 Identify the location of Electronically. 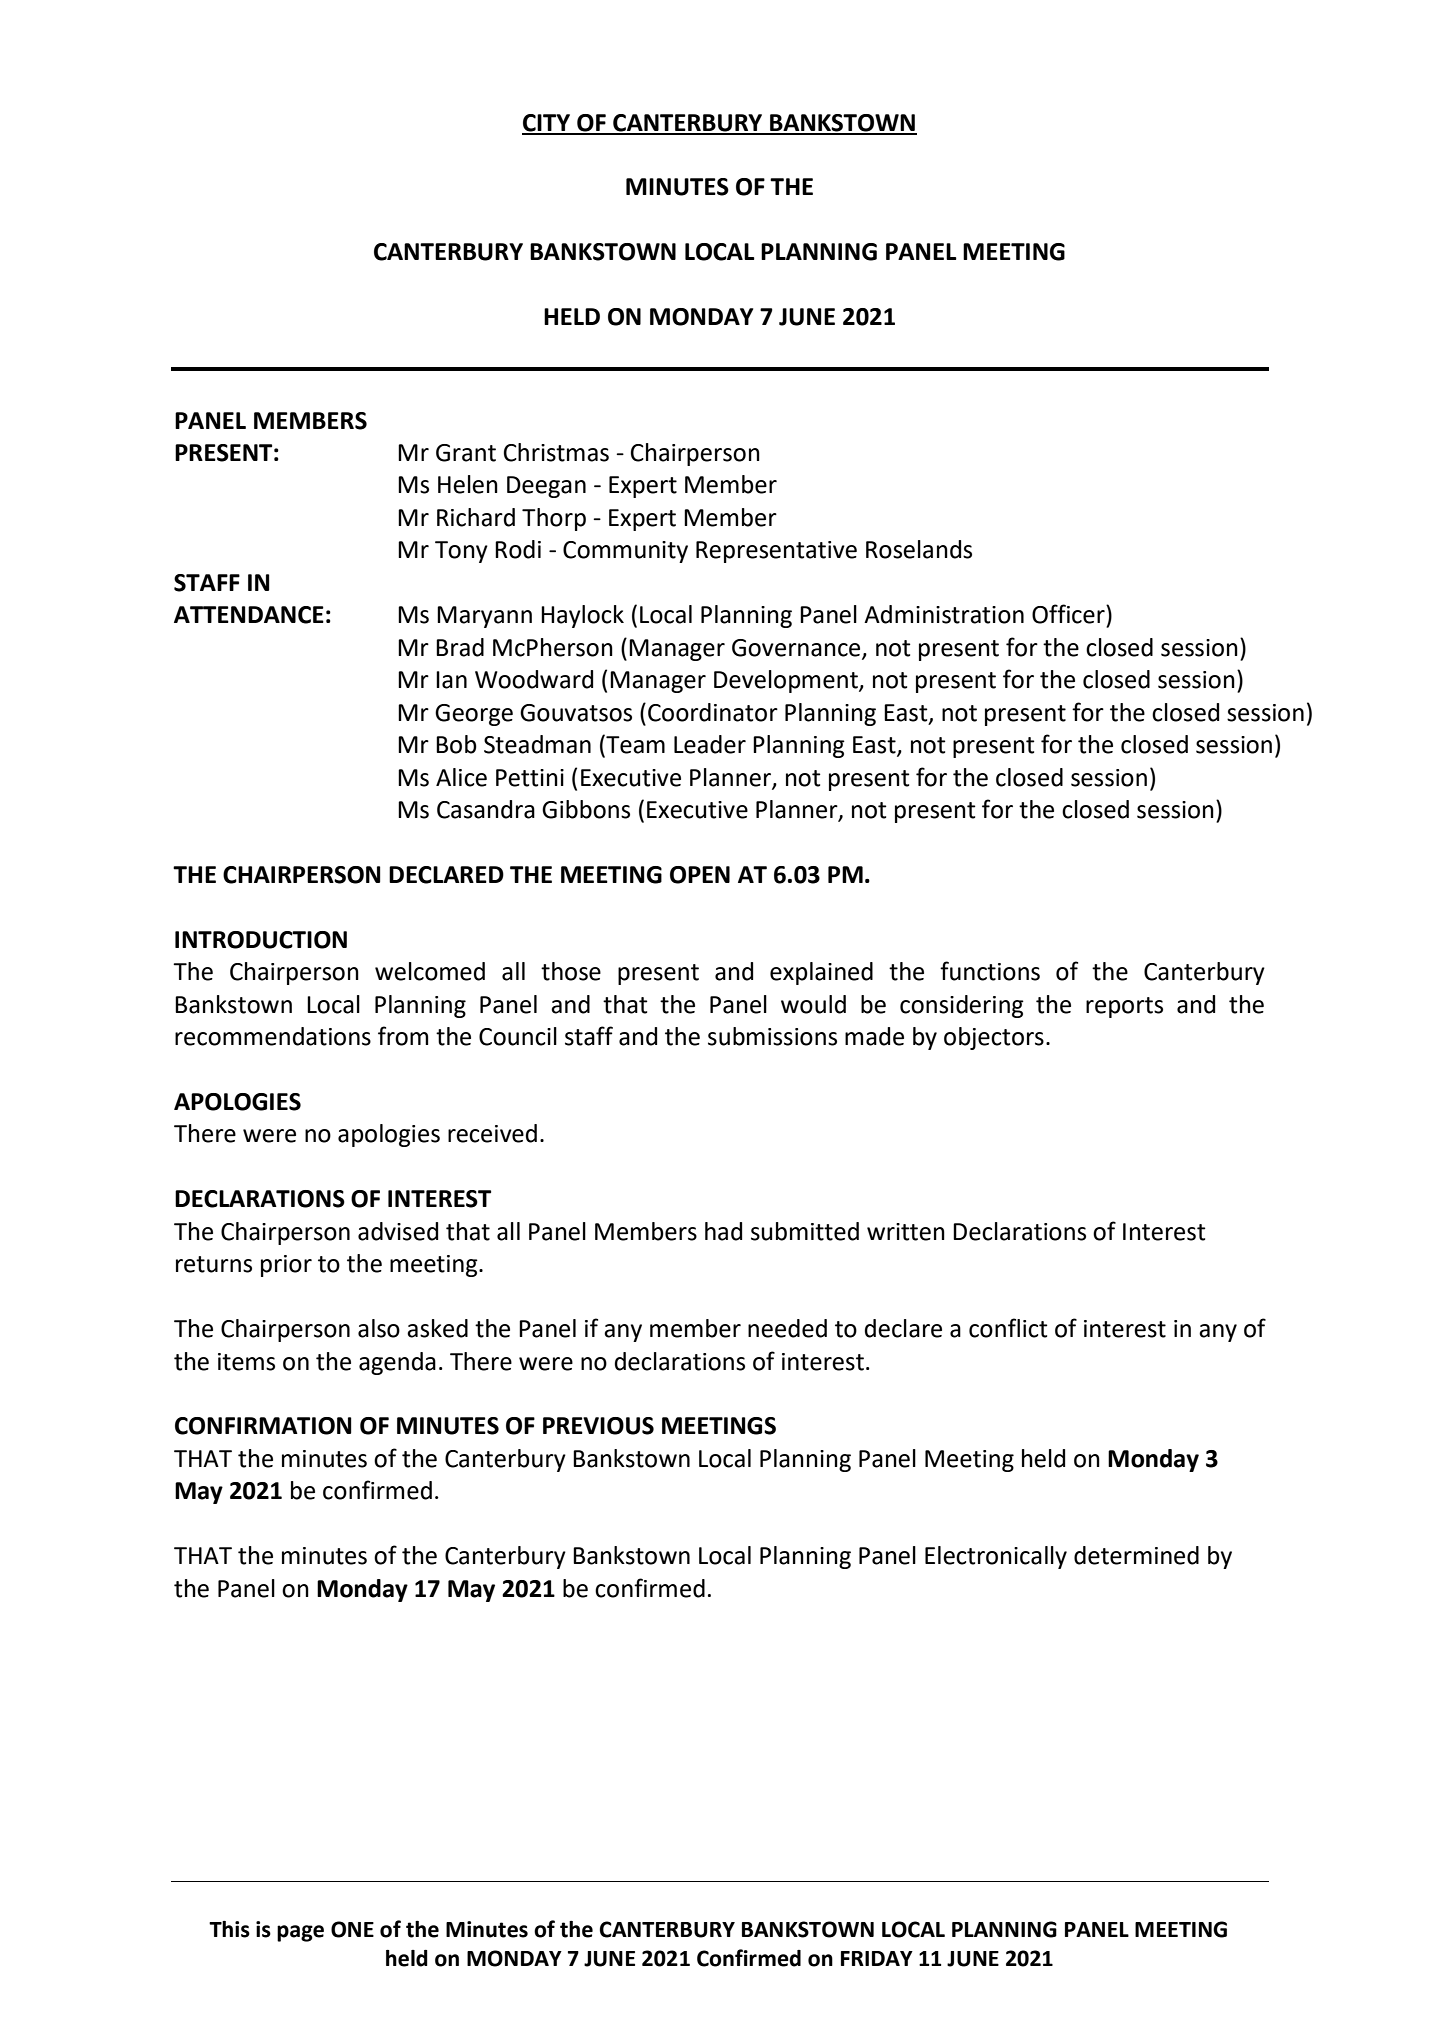
(996, 1557).
